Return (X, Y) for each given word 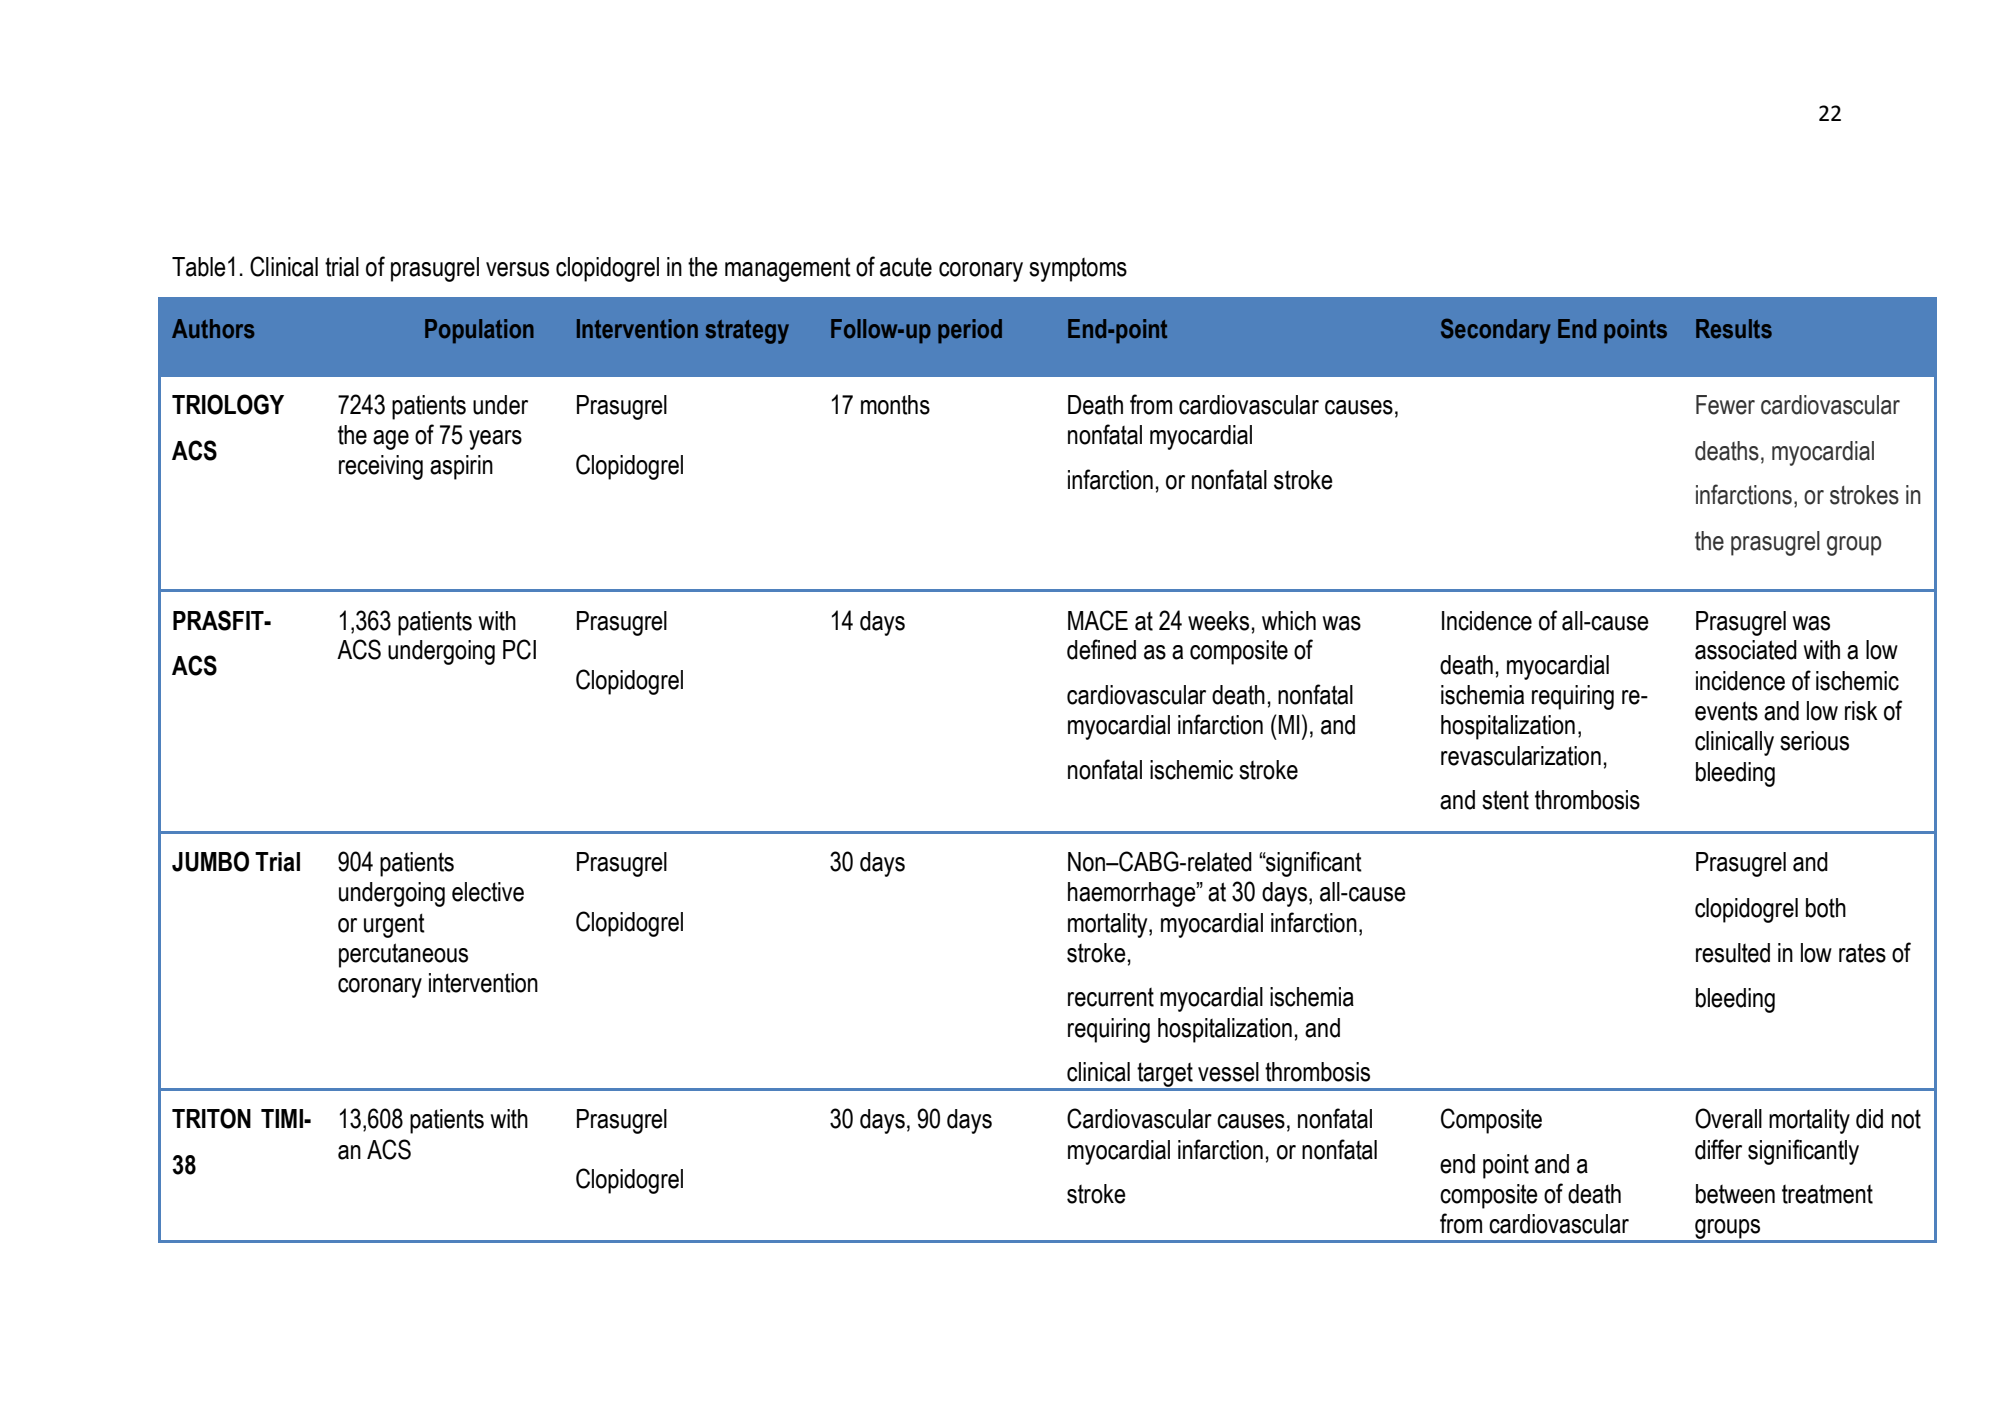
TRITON (211, 1118)
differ (1718, 1149)
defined (1101, 649)
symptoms (1078, 270)
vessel (1228, 1072)
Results (1734, 329)
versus (517, 269)
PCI (519, 649)
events (1726, 711)
